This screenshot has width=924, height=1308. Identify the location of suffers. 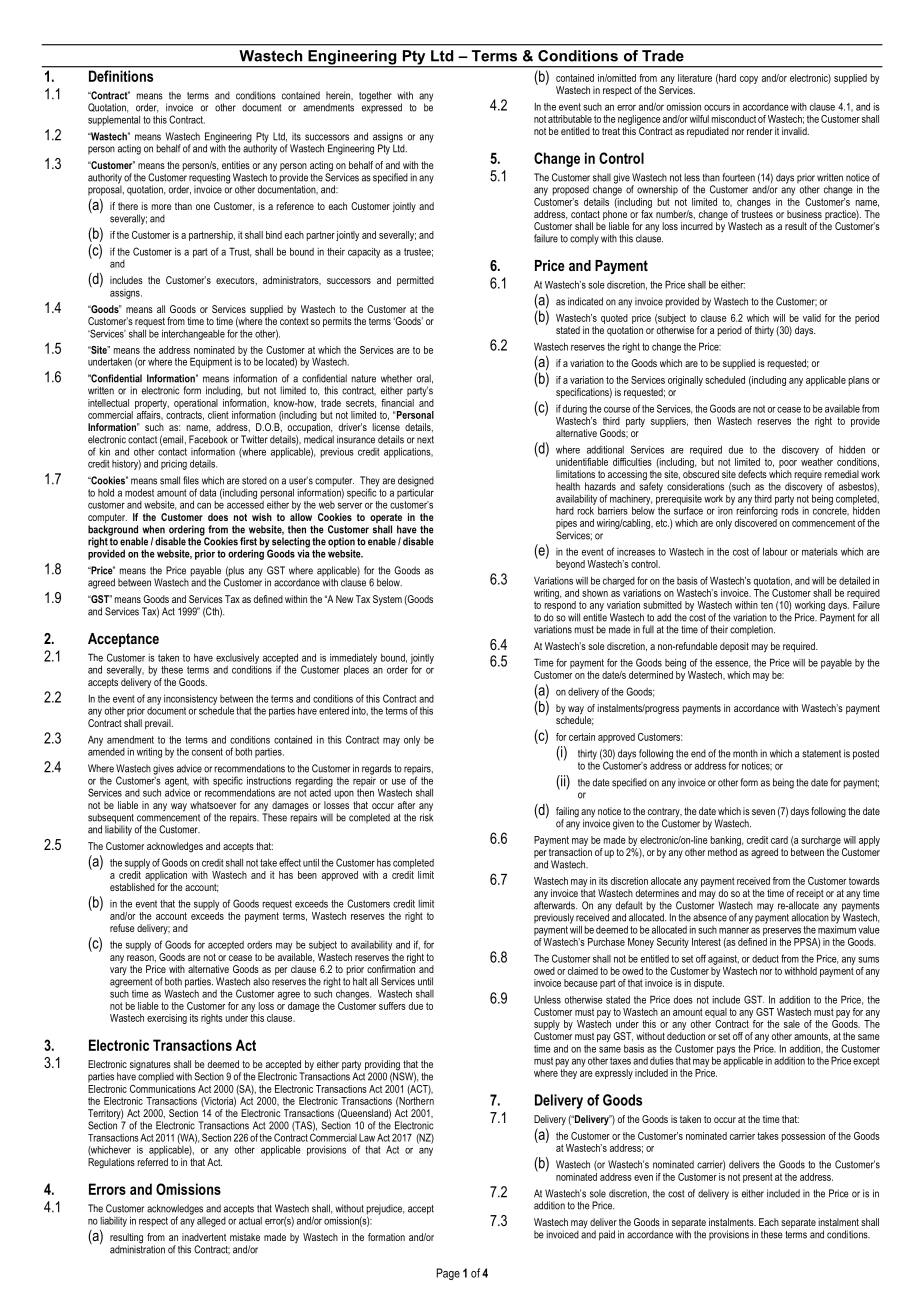
(392, 1006).
